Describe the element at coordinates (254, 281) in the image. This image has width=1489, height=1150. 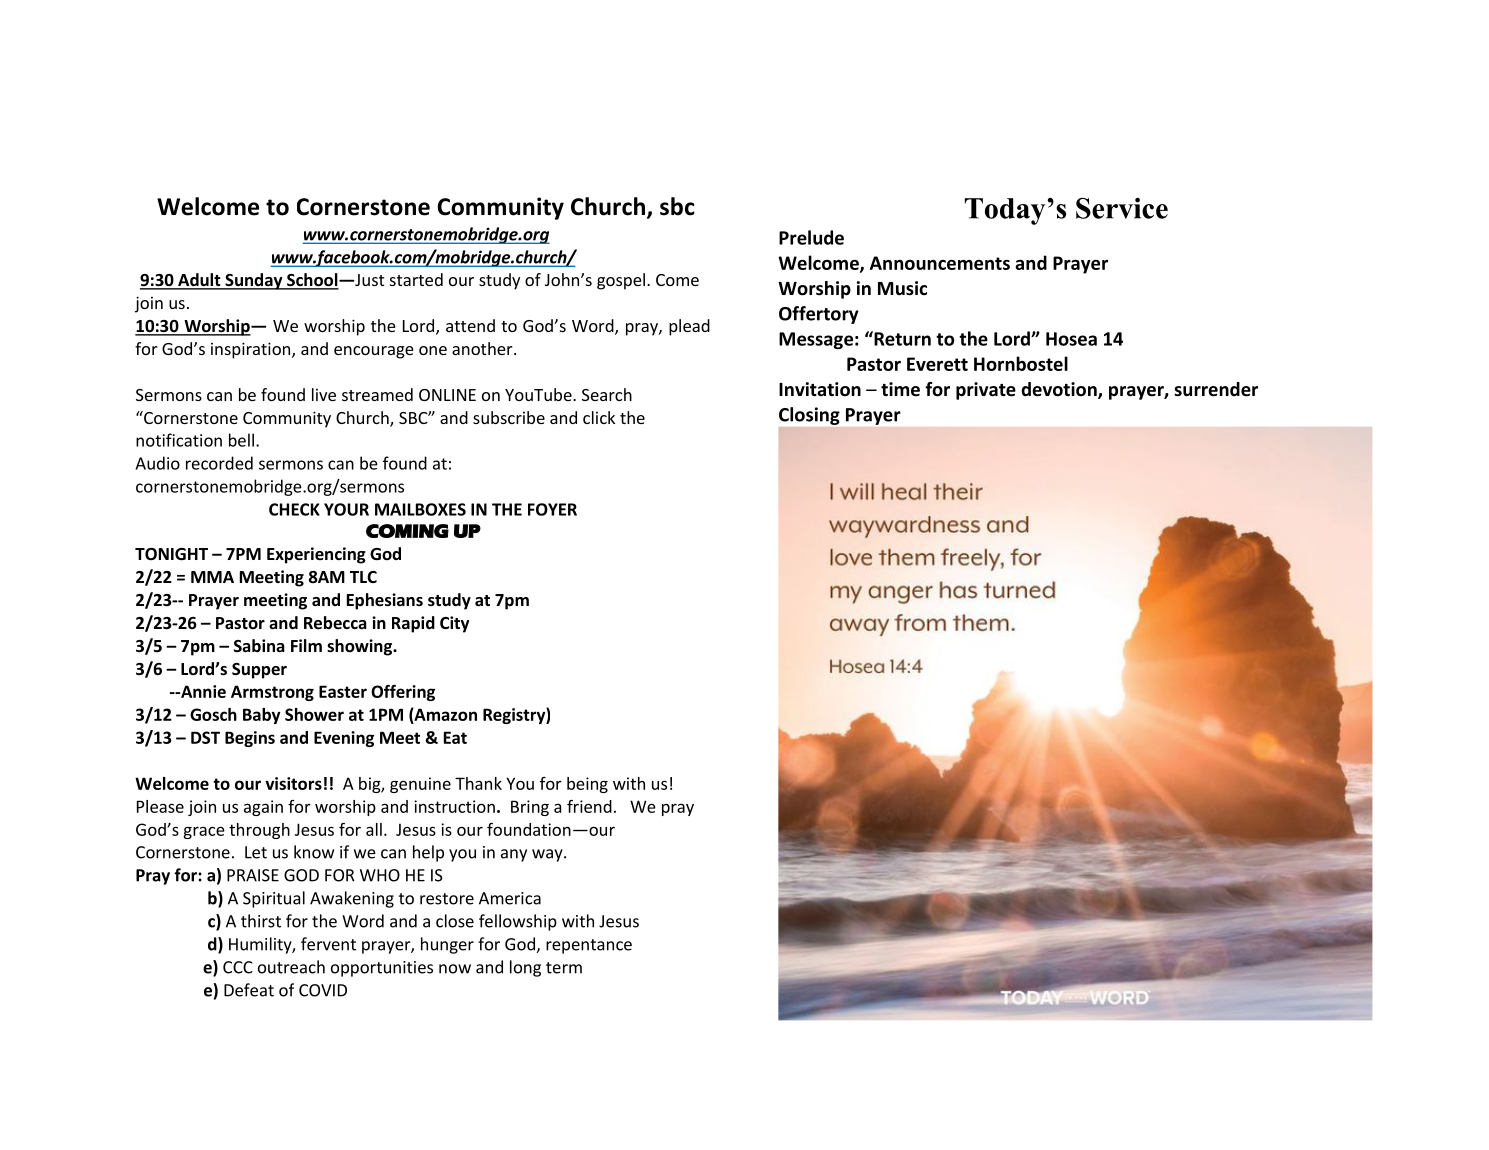
I see `Sunday` at that location.
